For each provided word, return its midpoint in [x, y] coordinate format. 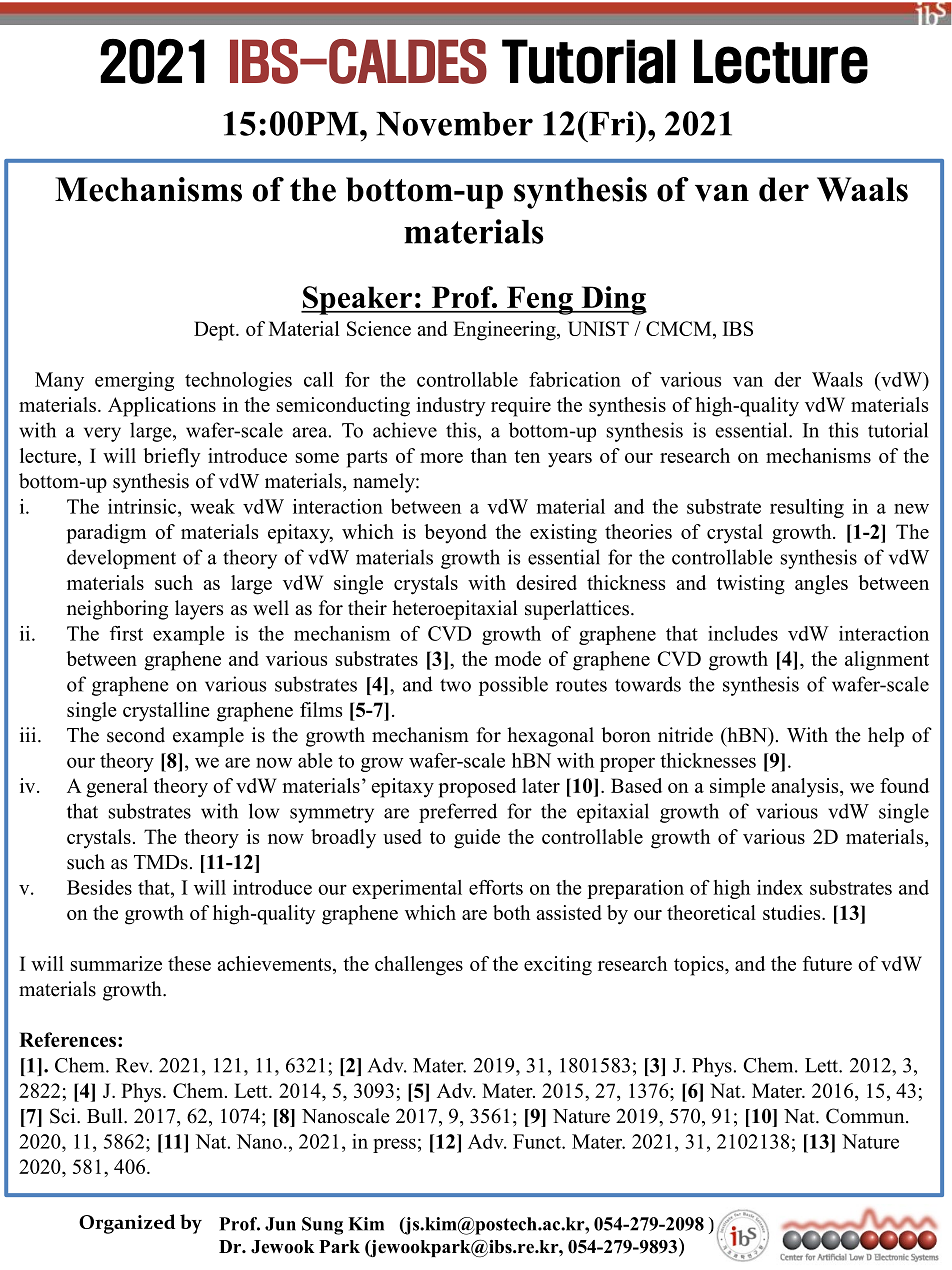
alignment [887, 661]
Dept [215, 331]
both [511, 912]
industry [451, 407]
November [454, 124]
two [455, 685]
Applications [162, 407]
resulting [807, 508]
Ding [613, 300]
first [126, 633]
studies [793, 912]
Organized [127, 1224]
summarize [116, 963]
